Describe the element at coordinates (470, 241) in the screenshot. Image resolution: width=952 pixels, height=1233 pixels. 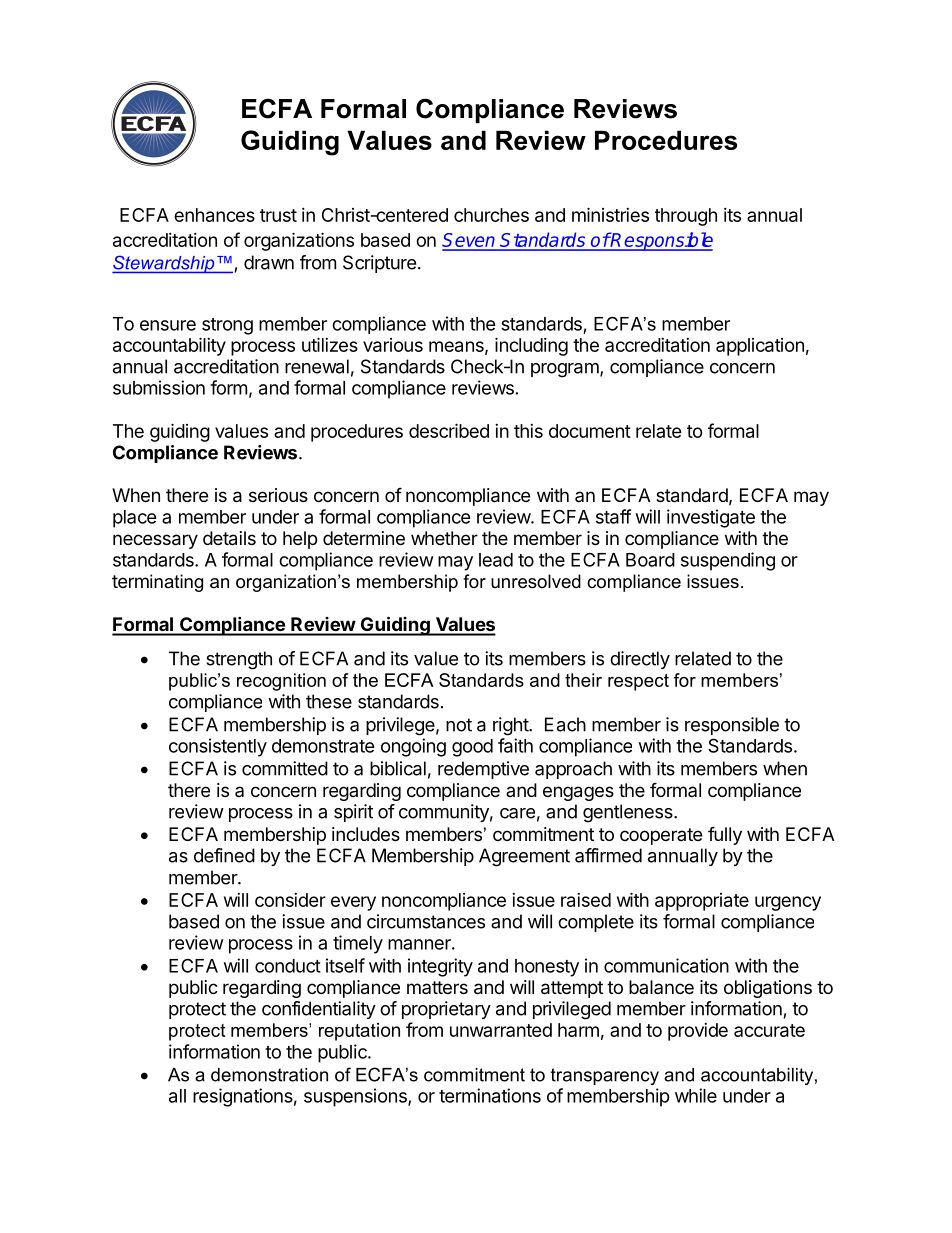
I see `Seven` at that location.
